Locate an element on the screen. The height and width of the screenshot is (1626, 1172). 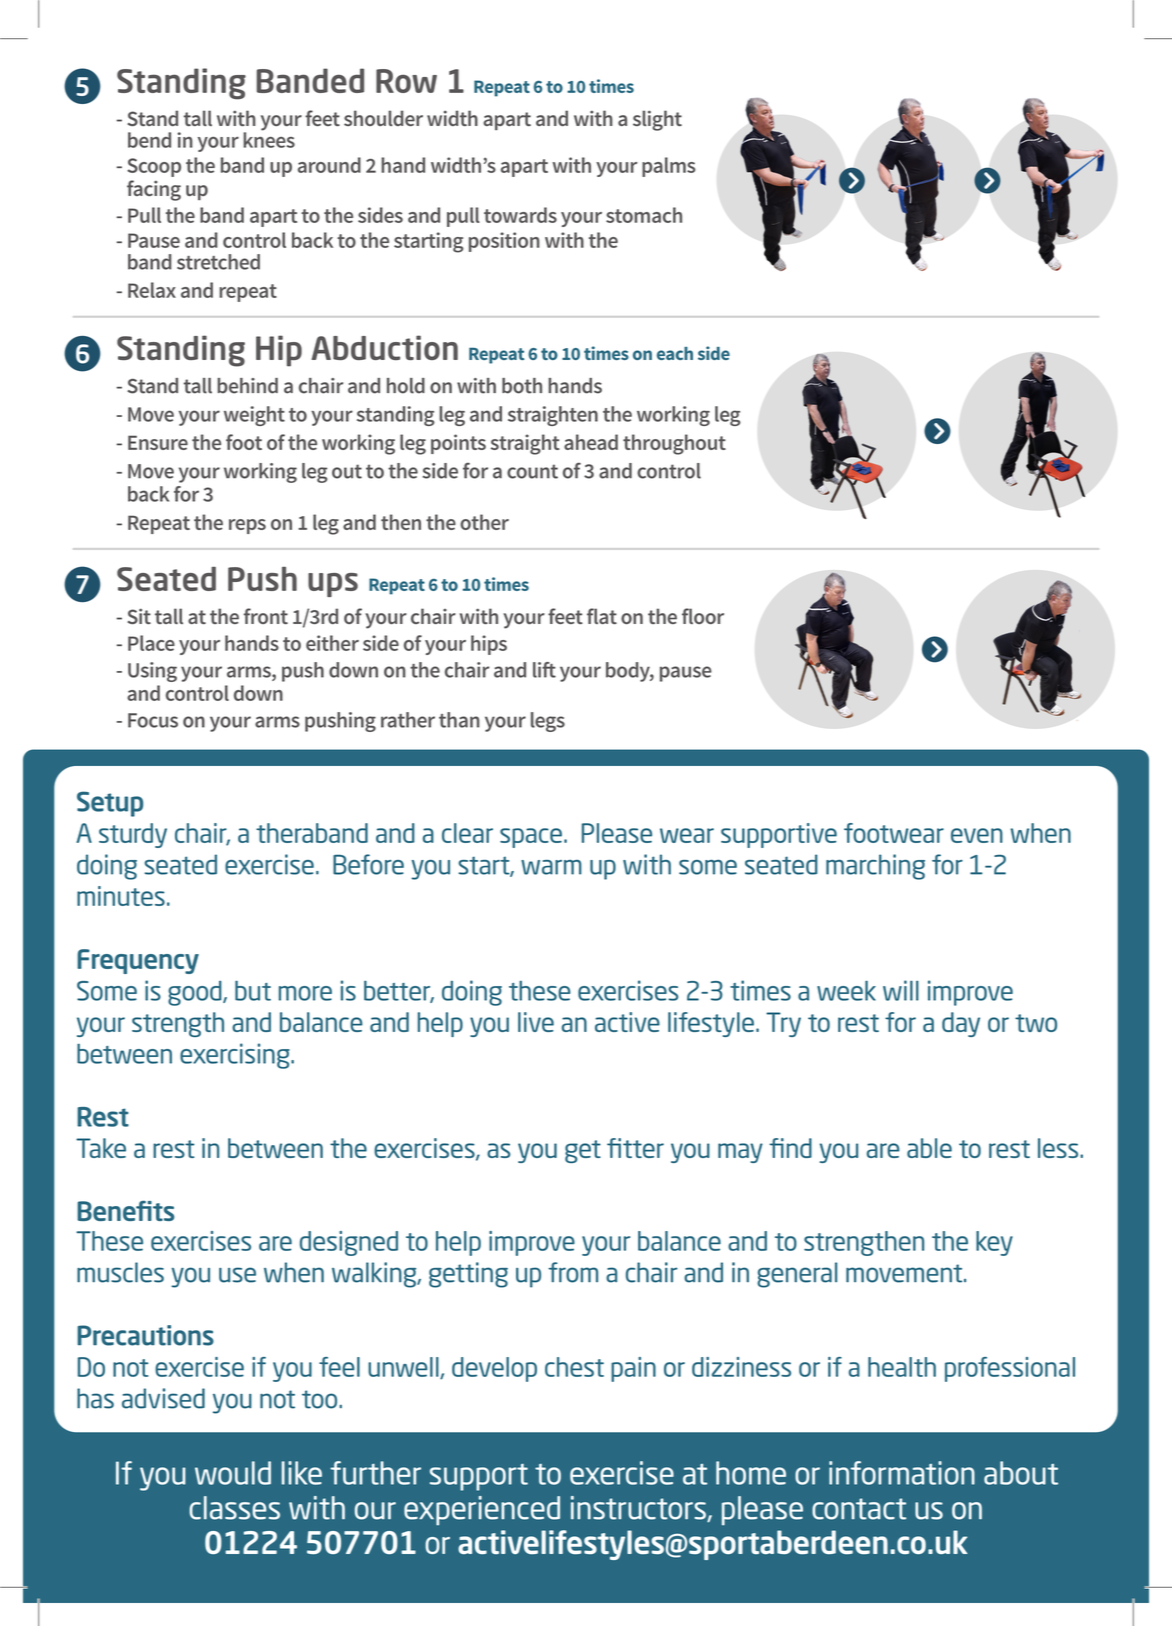
able is located at coordinates (929, 1148).
